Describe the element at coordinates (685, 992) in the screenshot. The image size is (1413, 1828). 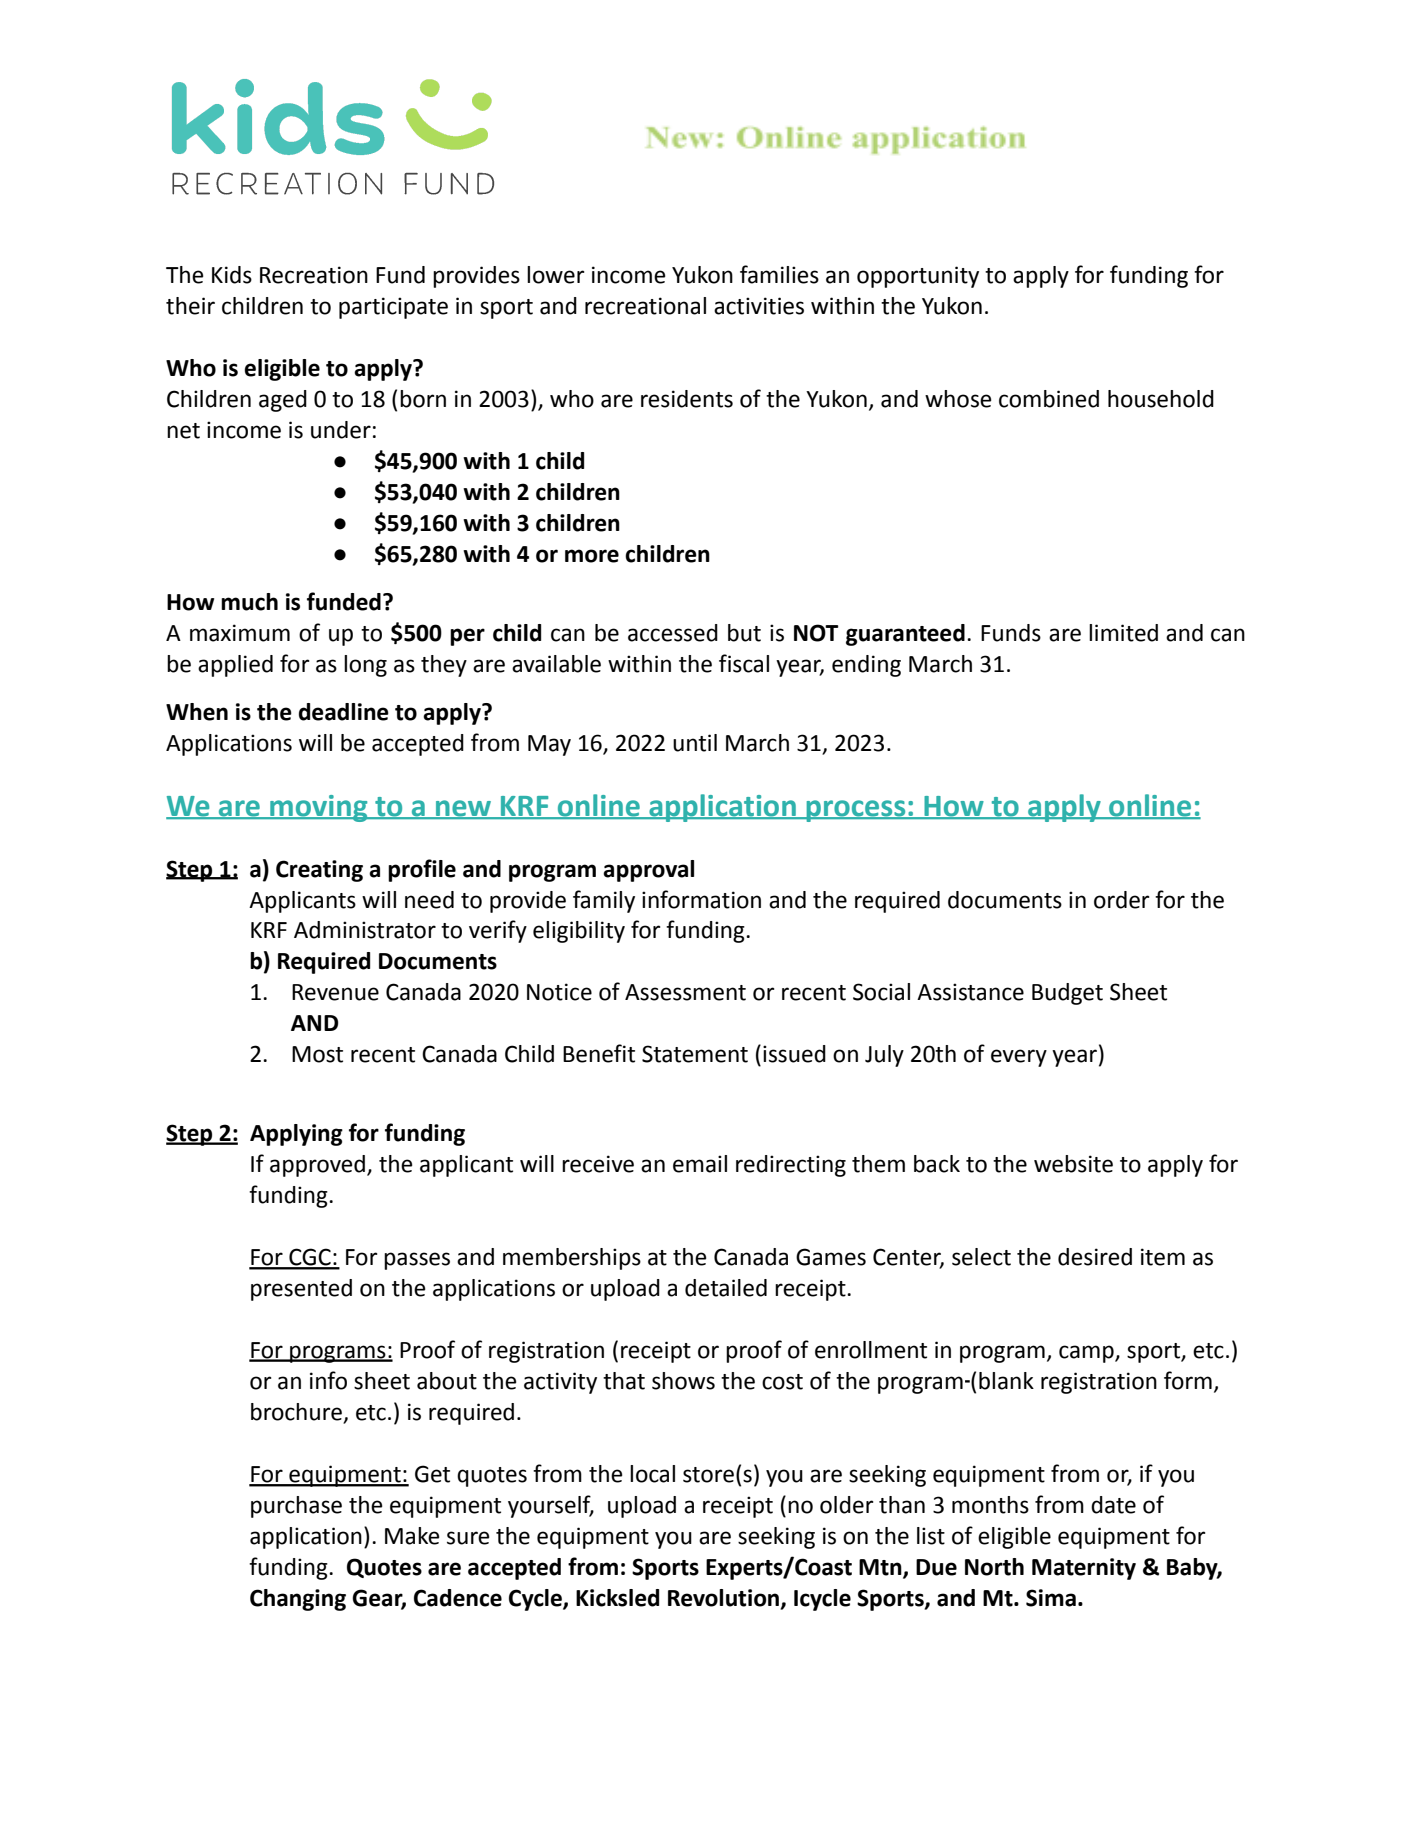
I see `Assessment` at that location.
